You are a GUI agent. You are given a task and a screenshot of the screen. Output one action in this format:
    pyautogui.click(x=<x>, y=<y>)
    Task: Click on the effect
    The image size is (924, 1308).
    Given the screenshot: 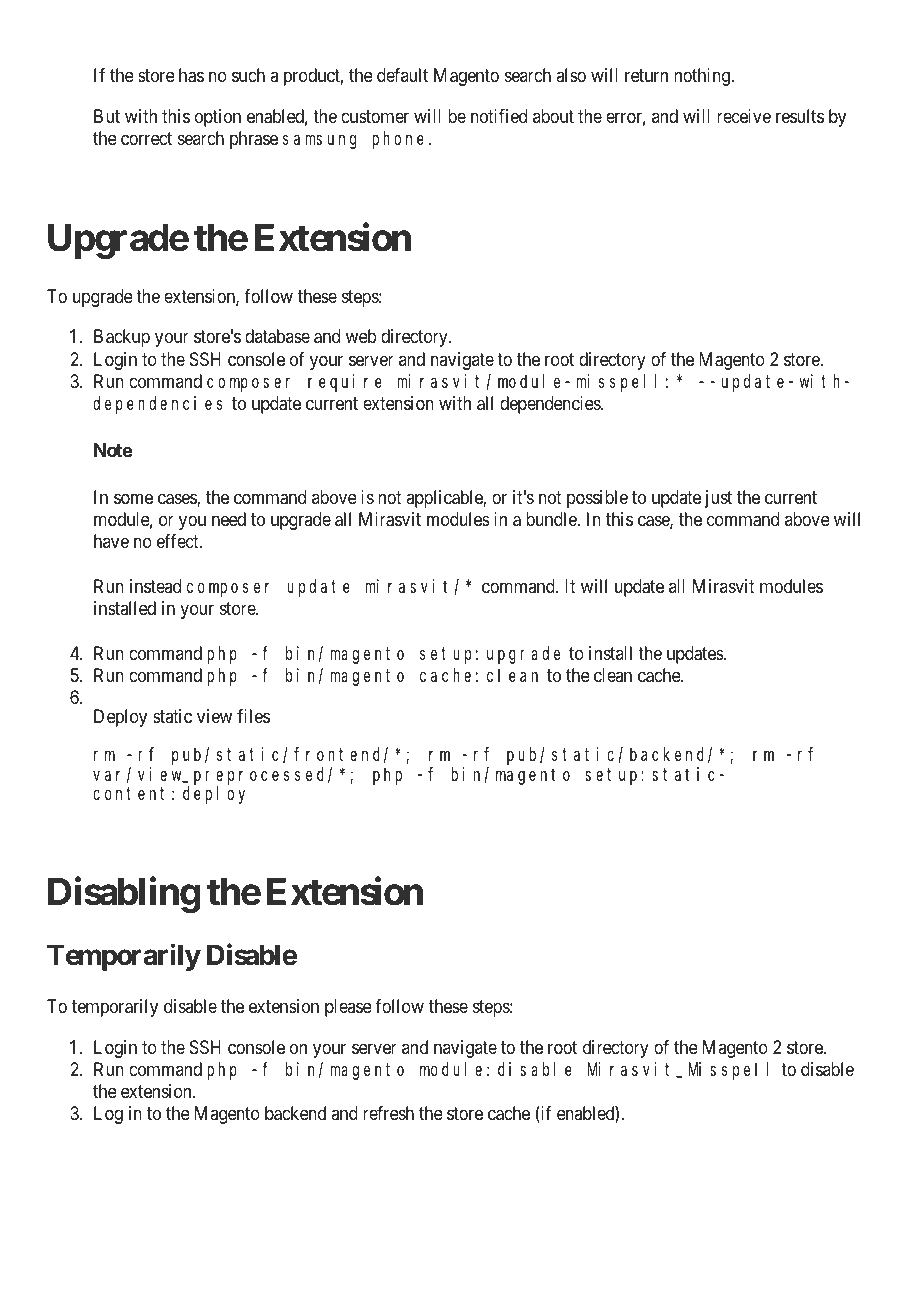 What is the action you would take?
    pyautogui.click(x=179, y=541)
